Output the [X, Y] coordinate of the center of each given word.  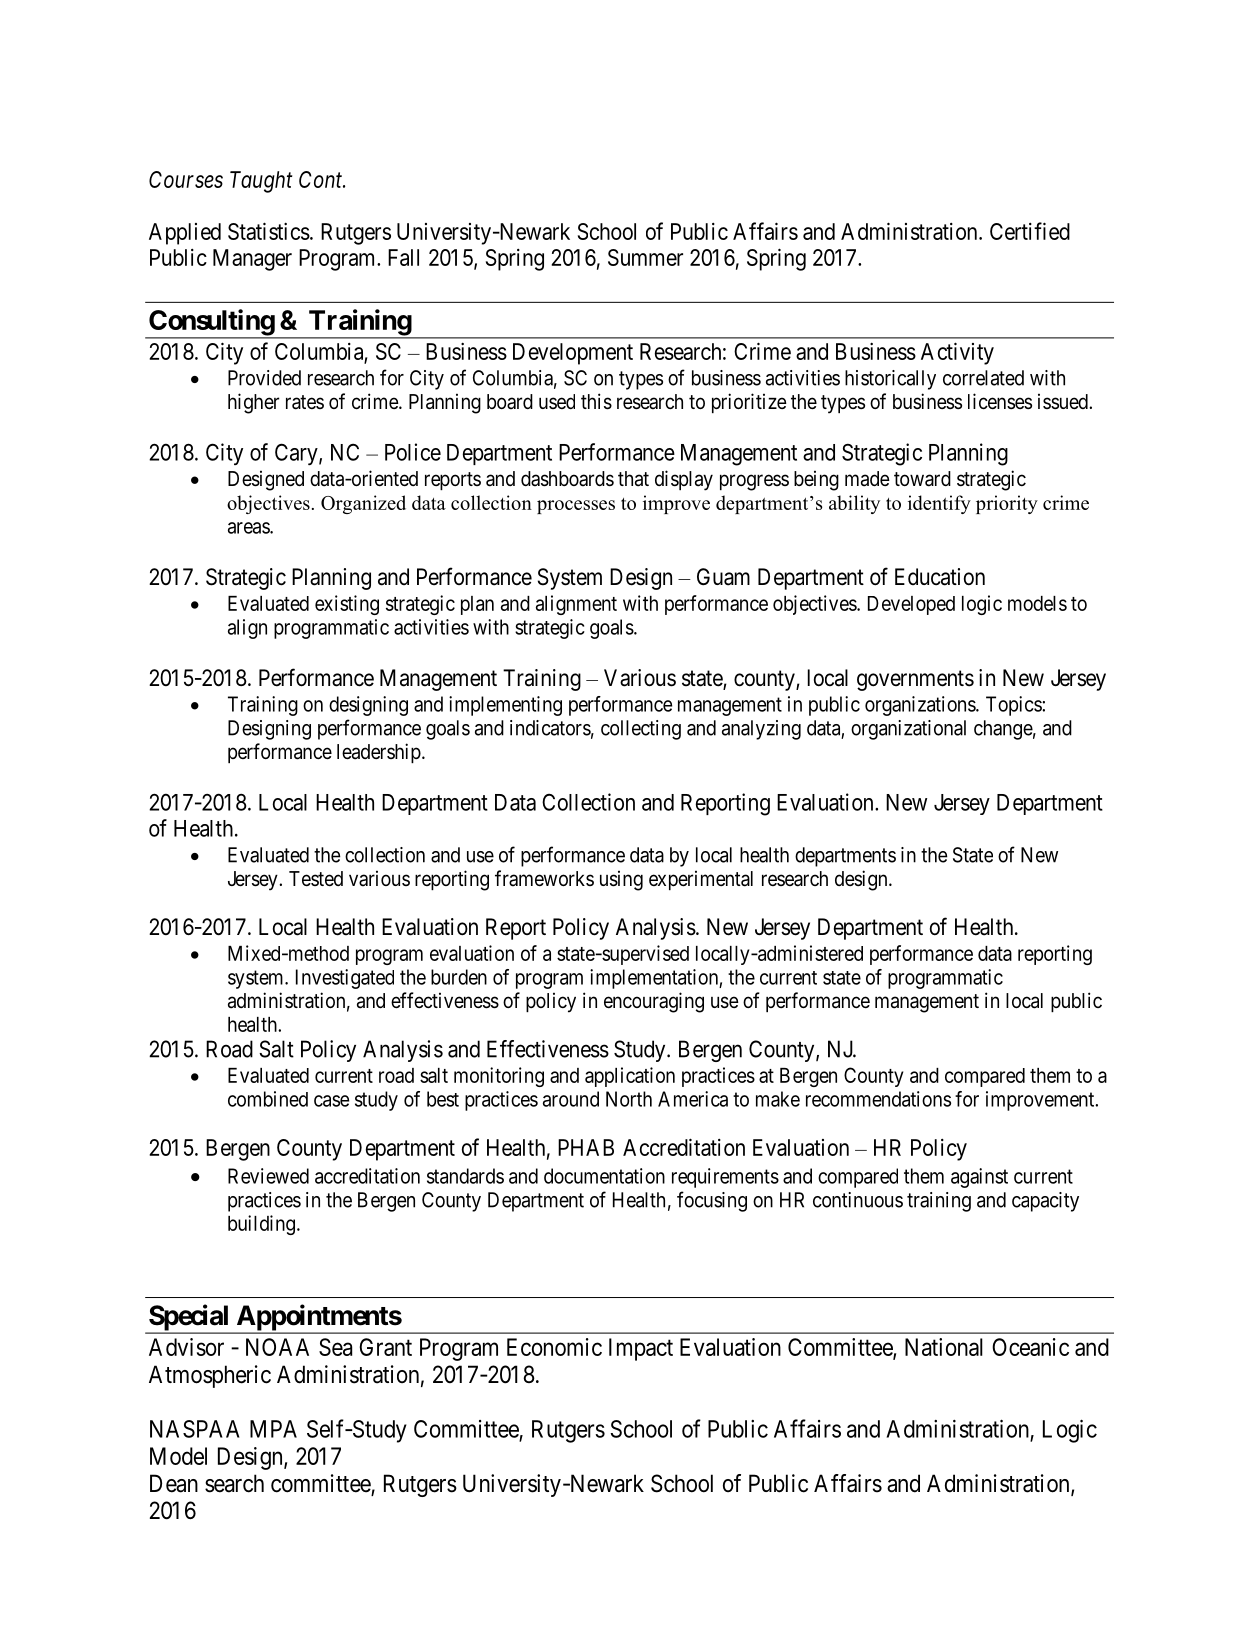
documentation [604, 1176]
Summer [645, 257]
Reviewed [268, 1176]
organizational [908, 730]
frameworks [544, 878]
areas [249, 528]
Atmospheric [210, 1376]
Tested [316, 878]
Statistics [269, 231]
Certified [1030, 231]
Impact [641, 1349]
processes [576, 507]
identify [939, 504]
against [979, 1178]
